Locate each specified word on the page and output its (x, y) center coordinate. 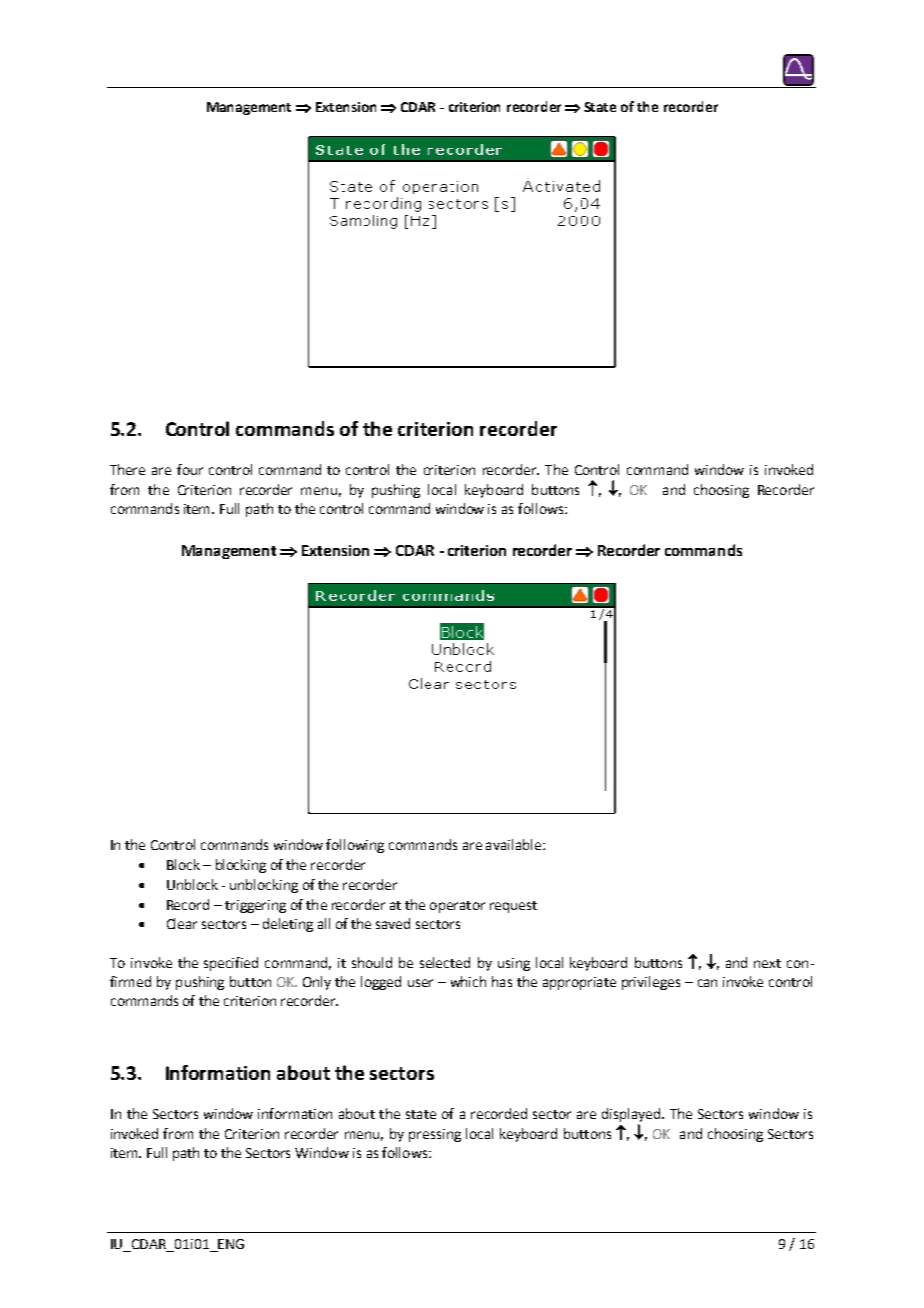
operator (457, 907)
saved (393, 923)
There (127, 469)
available (513, 844)
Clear (182, 923)
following (355, 846)
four (190, 469)
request (513, 907)
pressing (435, 1135)
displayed (632, 1115)
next (767, 963)
